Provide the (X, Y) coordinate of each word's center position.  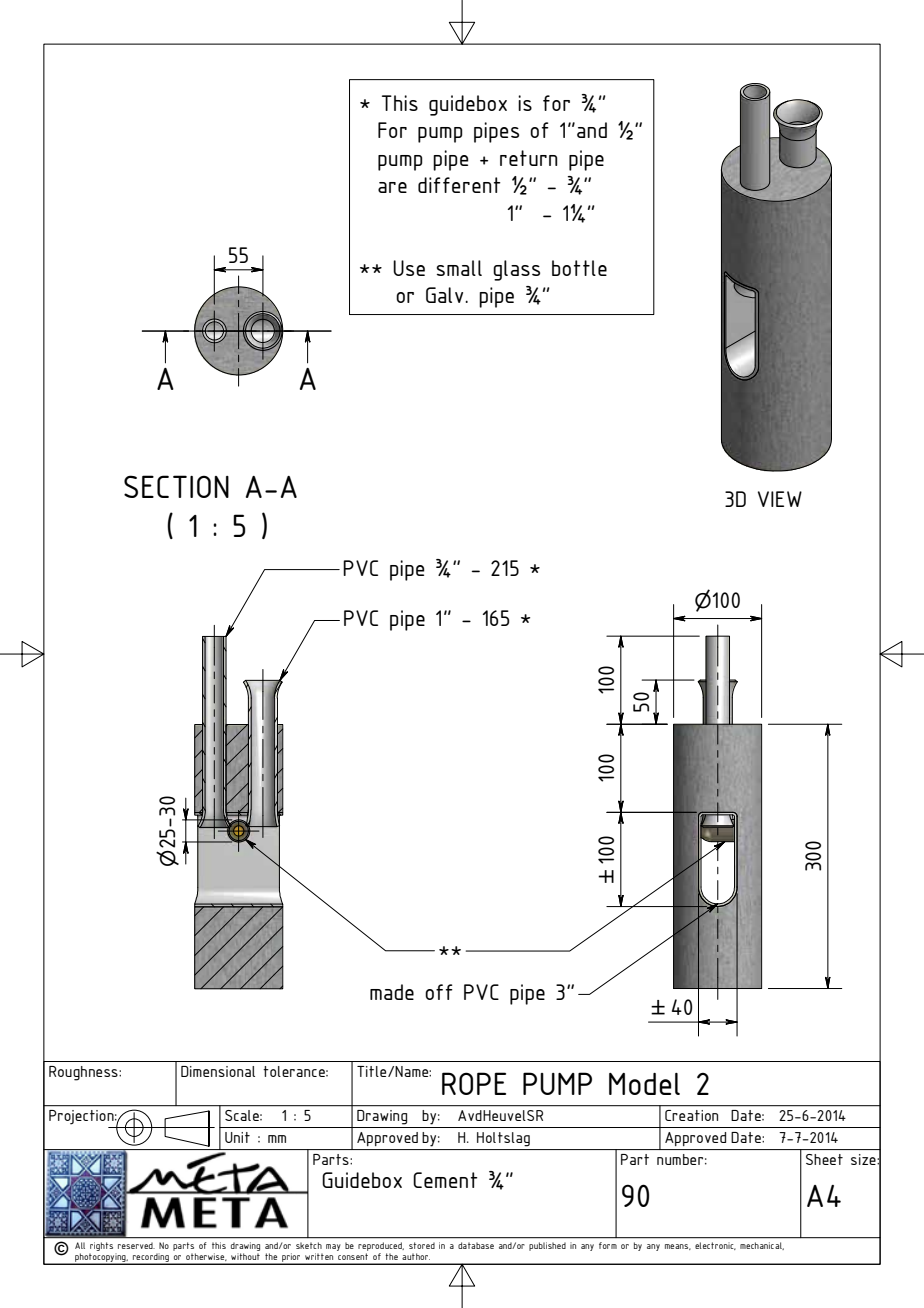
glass (516, 270)
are (392, 187)
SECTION (176, 486)
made (392, 992)
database (476, 1245)
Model (644, 1084)
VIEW (780, 499)
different (459, 185)
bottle (579, 268)
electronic (715, 1246)
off (439, 992)
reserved (136, 1246)
